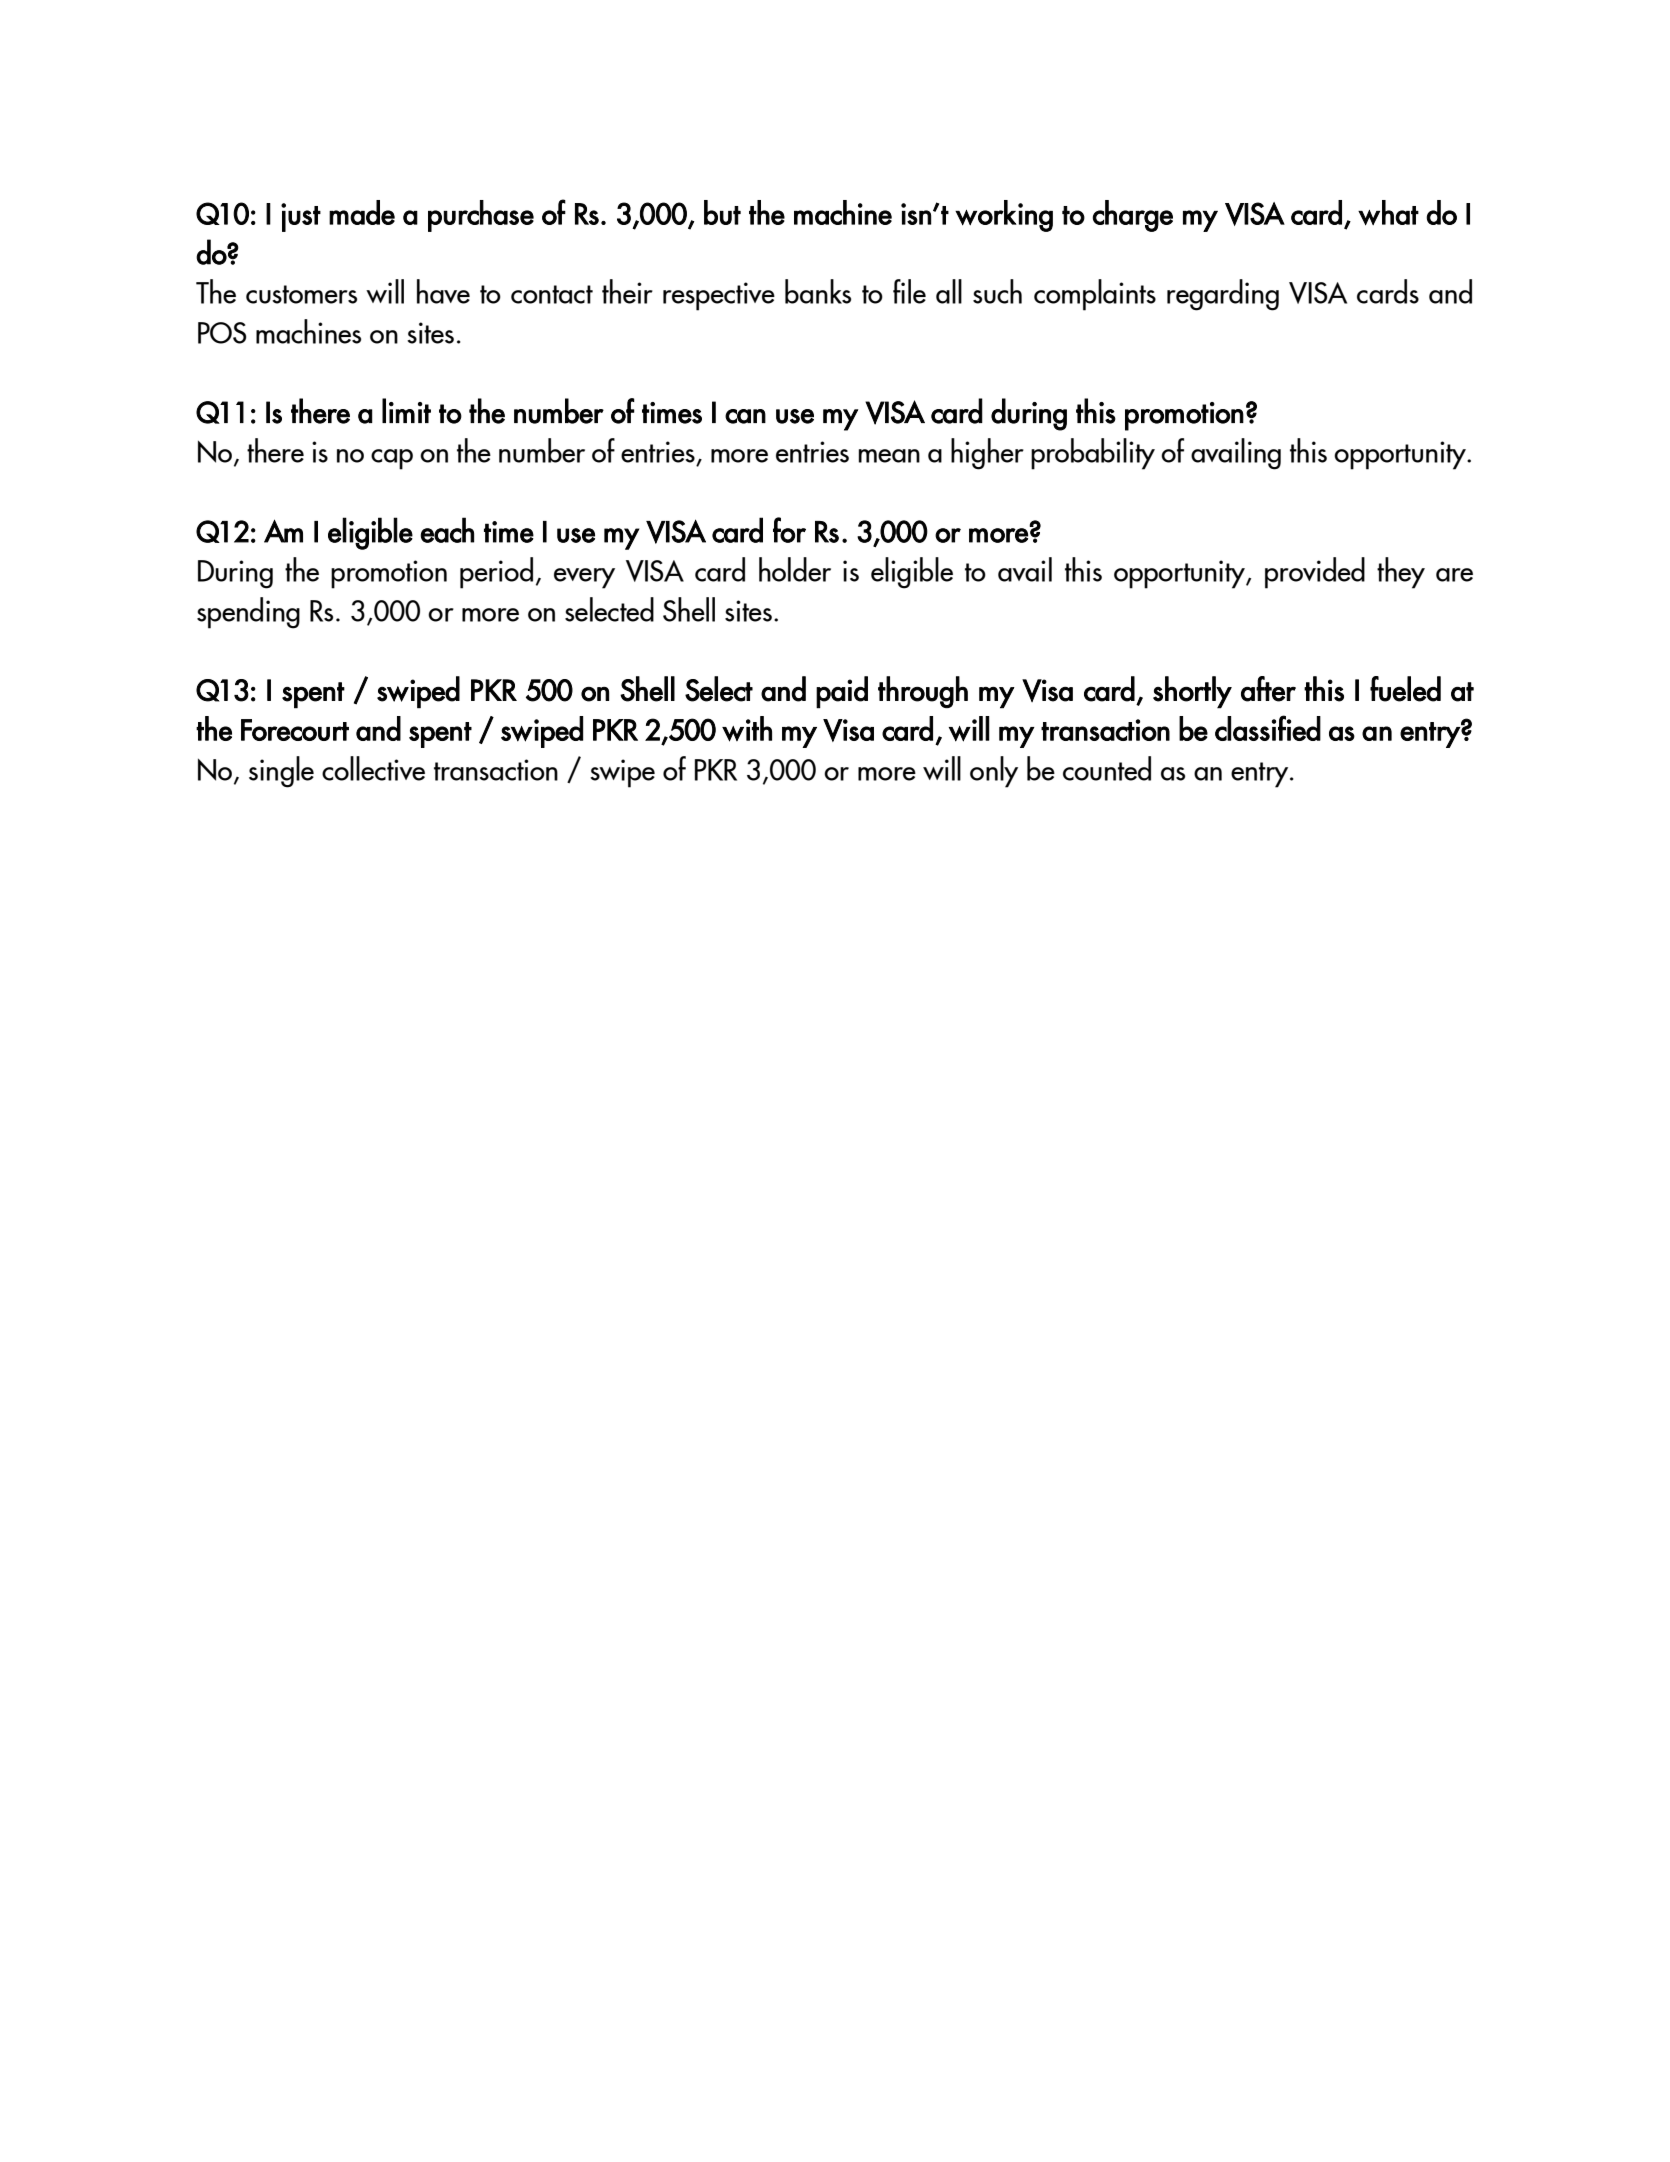 The width and height of the document is (1670, 2162). What do you see at coordinates (889, 456) in the document?
I see `mean` at bounding box center [889, 456].
